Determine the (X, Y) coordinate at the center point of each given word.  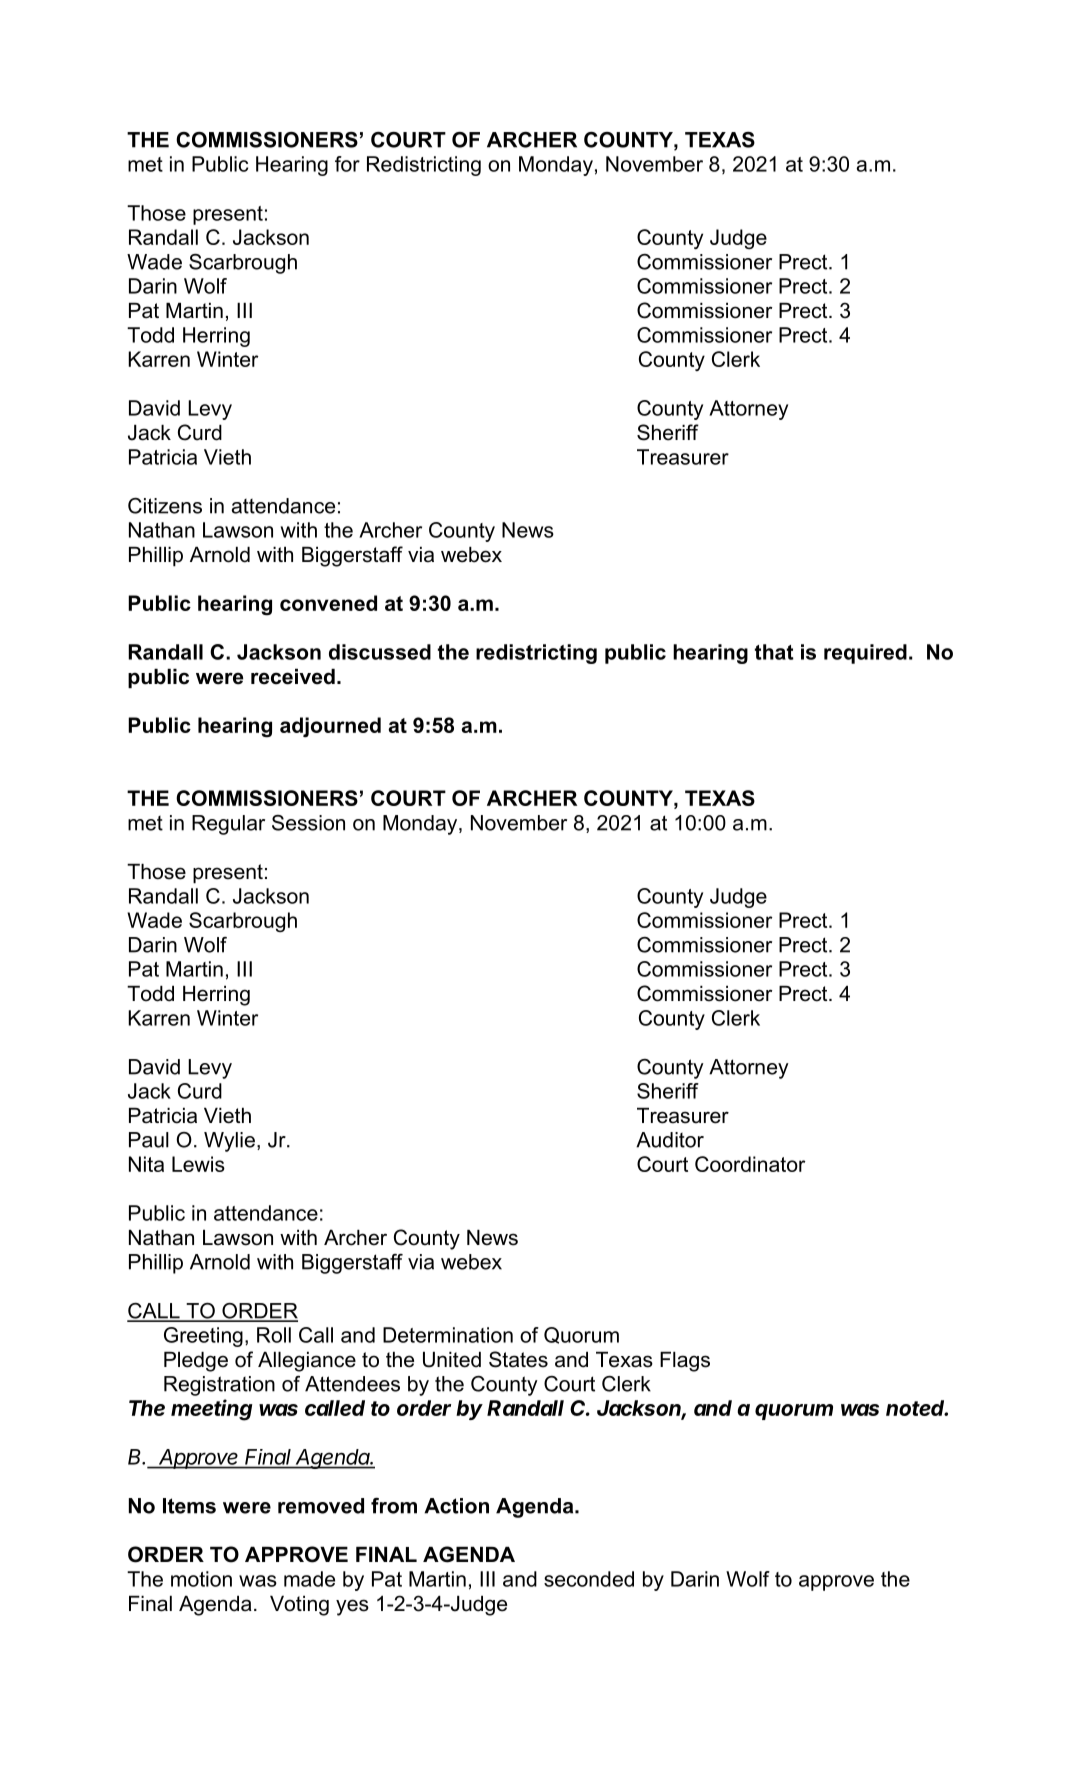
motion (201, 1579)
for (347, 164)
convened (328, 603)
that (774, 652)
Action (456, 1506)
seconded (589, 1579)
